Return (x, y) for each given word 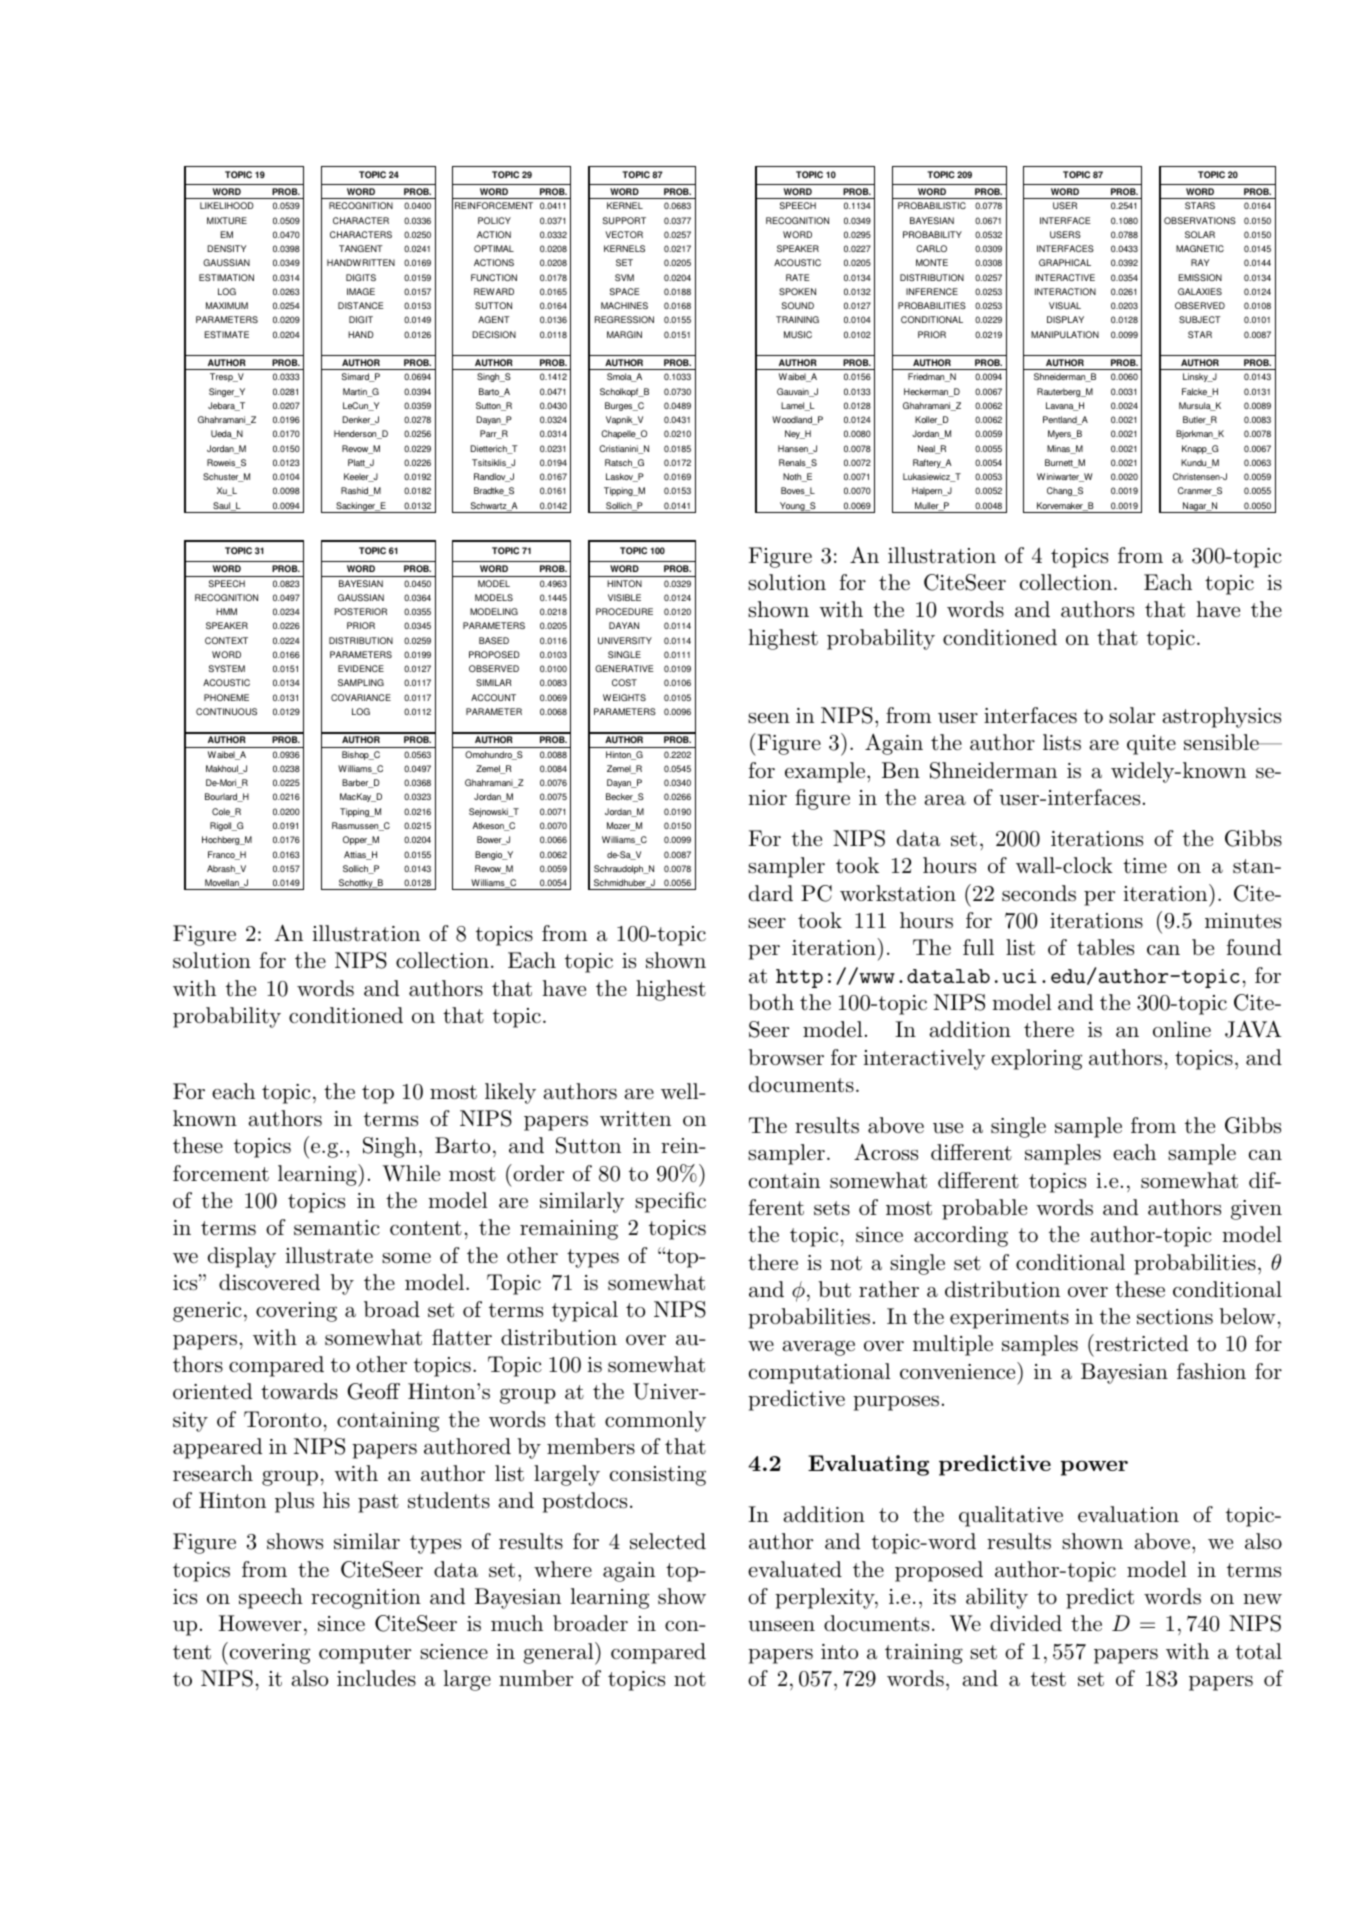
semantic (337, 1228)
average (818, 1348)
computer (365, 1654)
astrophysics (1221, 717)
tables (1105, 947)
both (771, 1002)
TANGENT (361, 248)
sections (1175, 1317)
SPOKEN (797, 291)
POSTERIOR (361, 611)
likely (510, 1093)
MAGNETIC (1200, 248)
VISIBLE (624, 597)
